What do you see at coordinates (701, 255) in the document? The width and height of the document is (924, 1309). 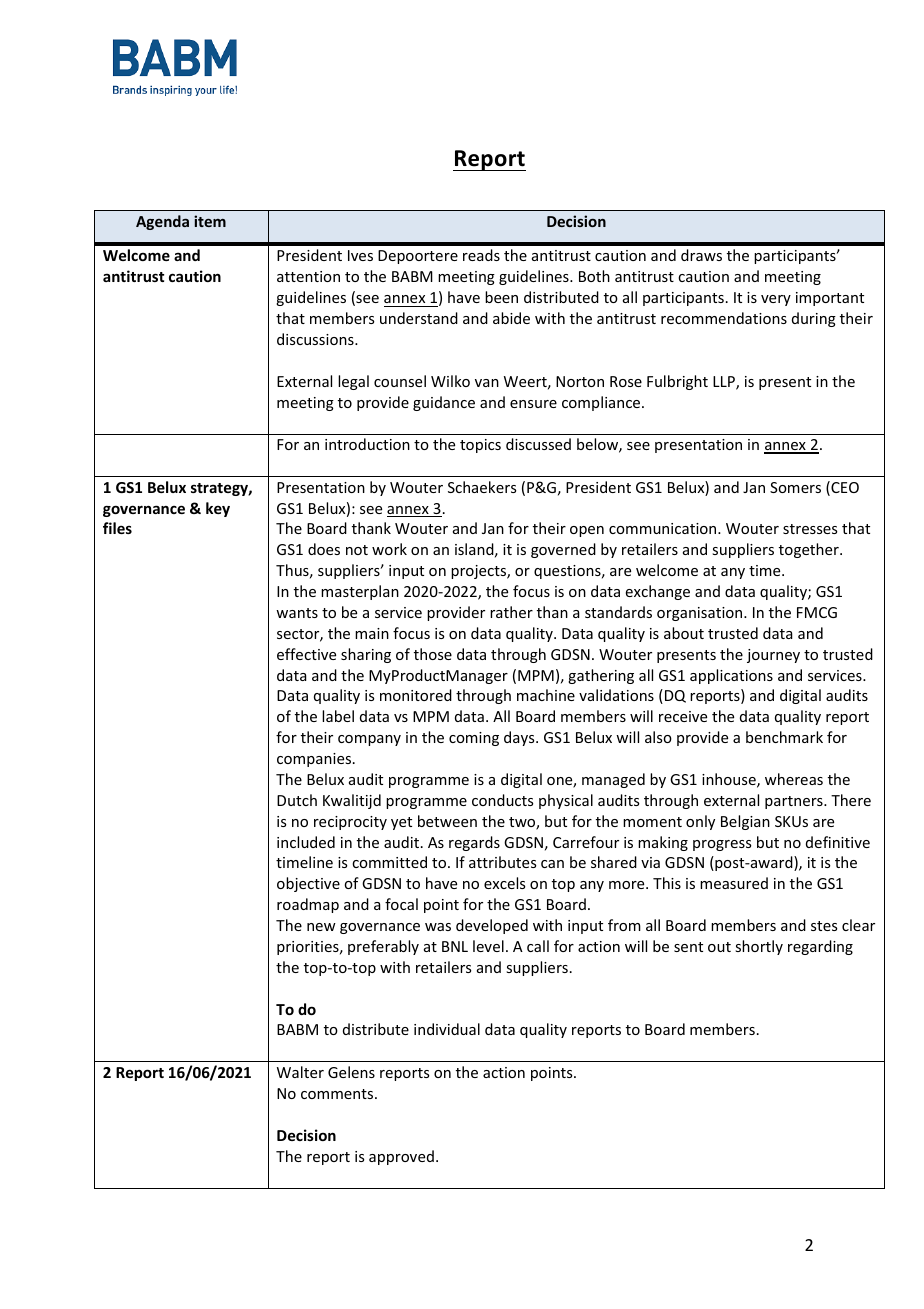 I see `draws` at bounding box center [701, 255].
